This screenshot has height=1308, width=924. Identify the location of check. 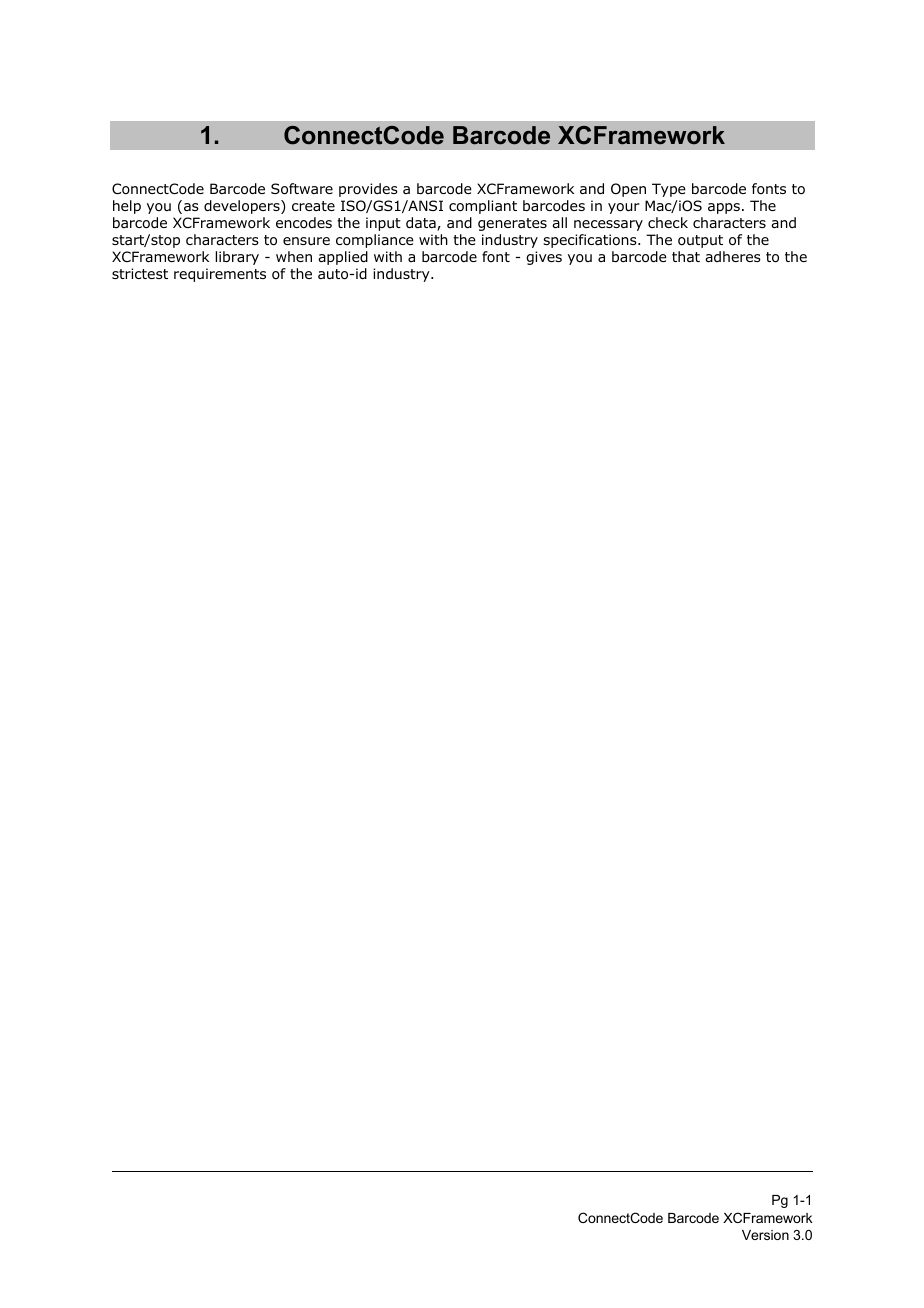
(668, 222).
